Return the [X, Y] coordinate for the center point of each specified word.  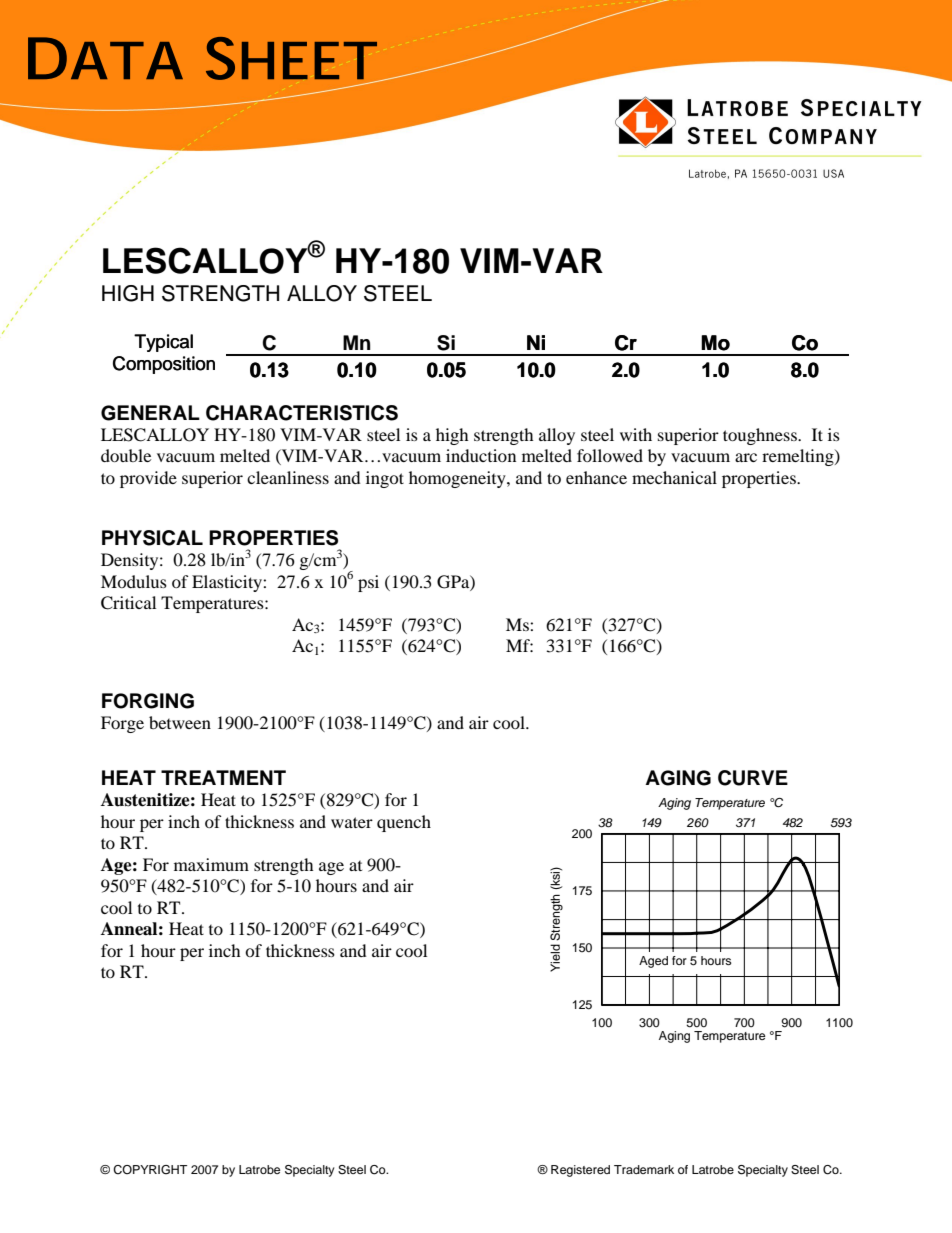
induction [481, 455]
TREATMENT [223, 777]
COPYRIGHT [150, 1170]
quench [404, 823]
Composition [164, 365]
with [636, 434]
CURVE [753, 778]
